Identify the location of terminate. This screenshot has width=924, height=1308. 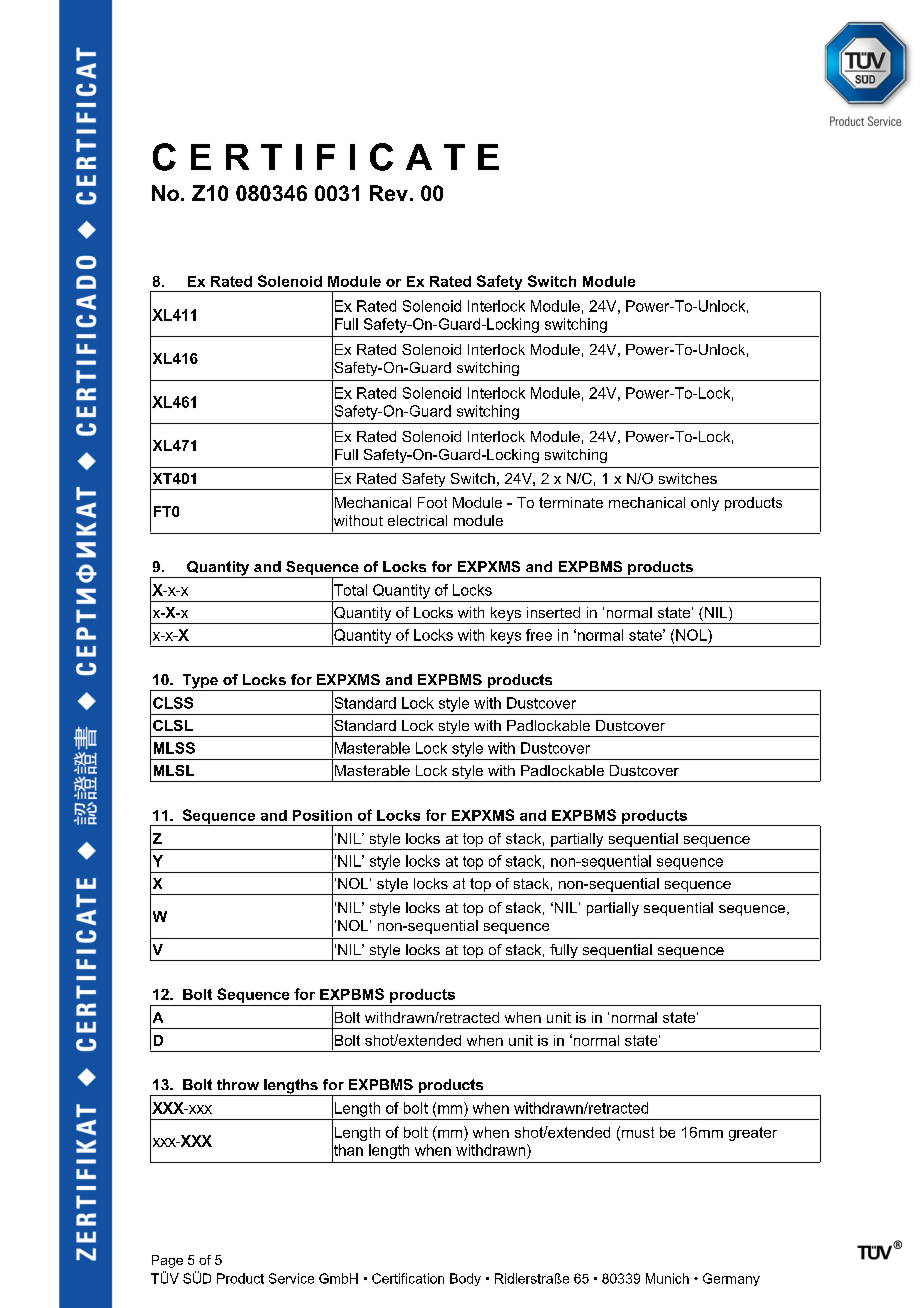
(571, 502).
